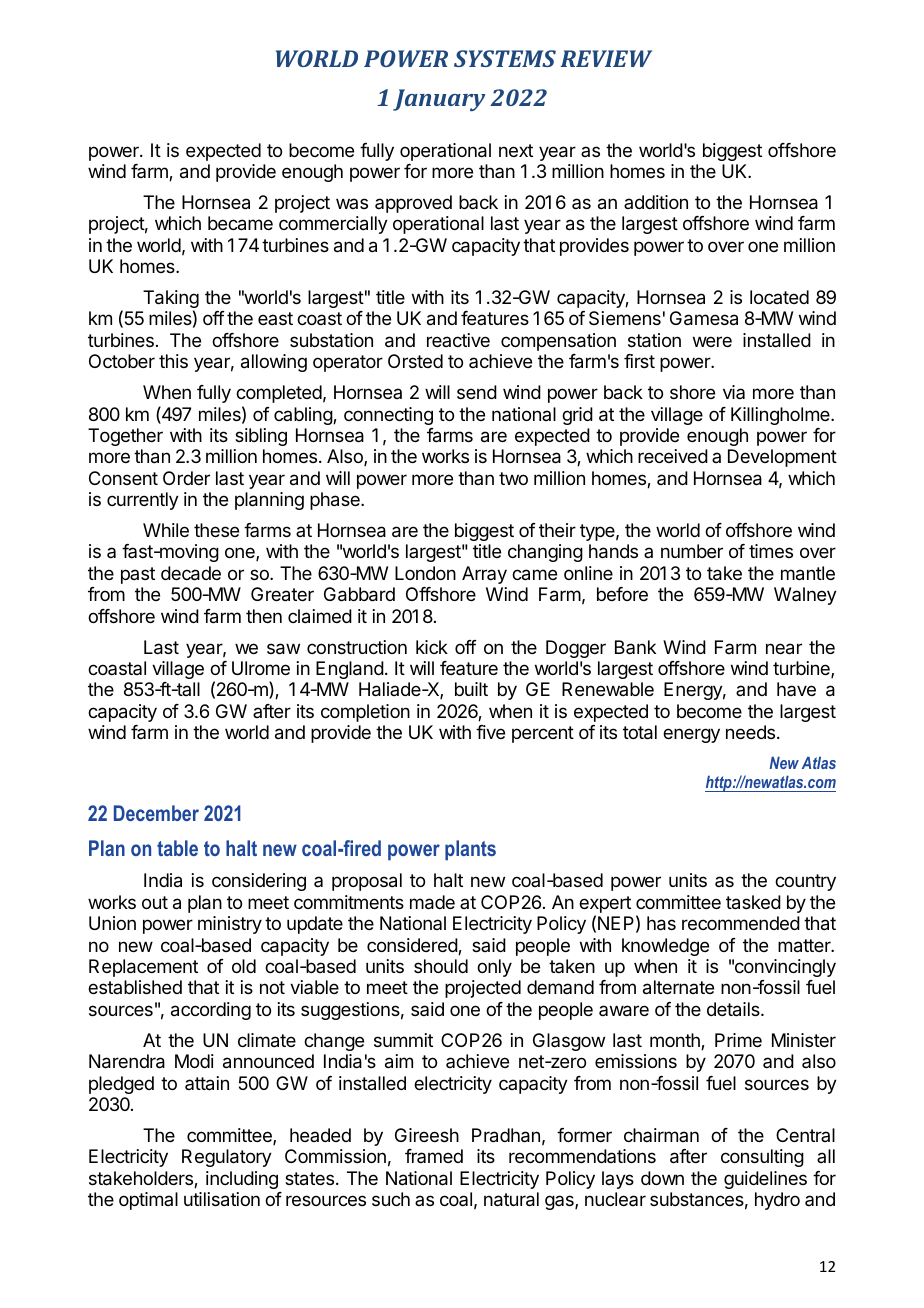 The width and height of the document is (924, 1308). What do you see at coordinates (227, 1158) in the document?
I see `Regulatory` at bounding box center [227, 1158].
